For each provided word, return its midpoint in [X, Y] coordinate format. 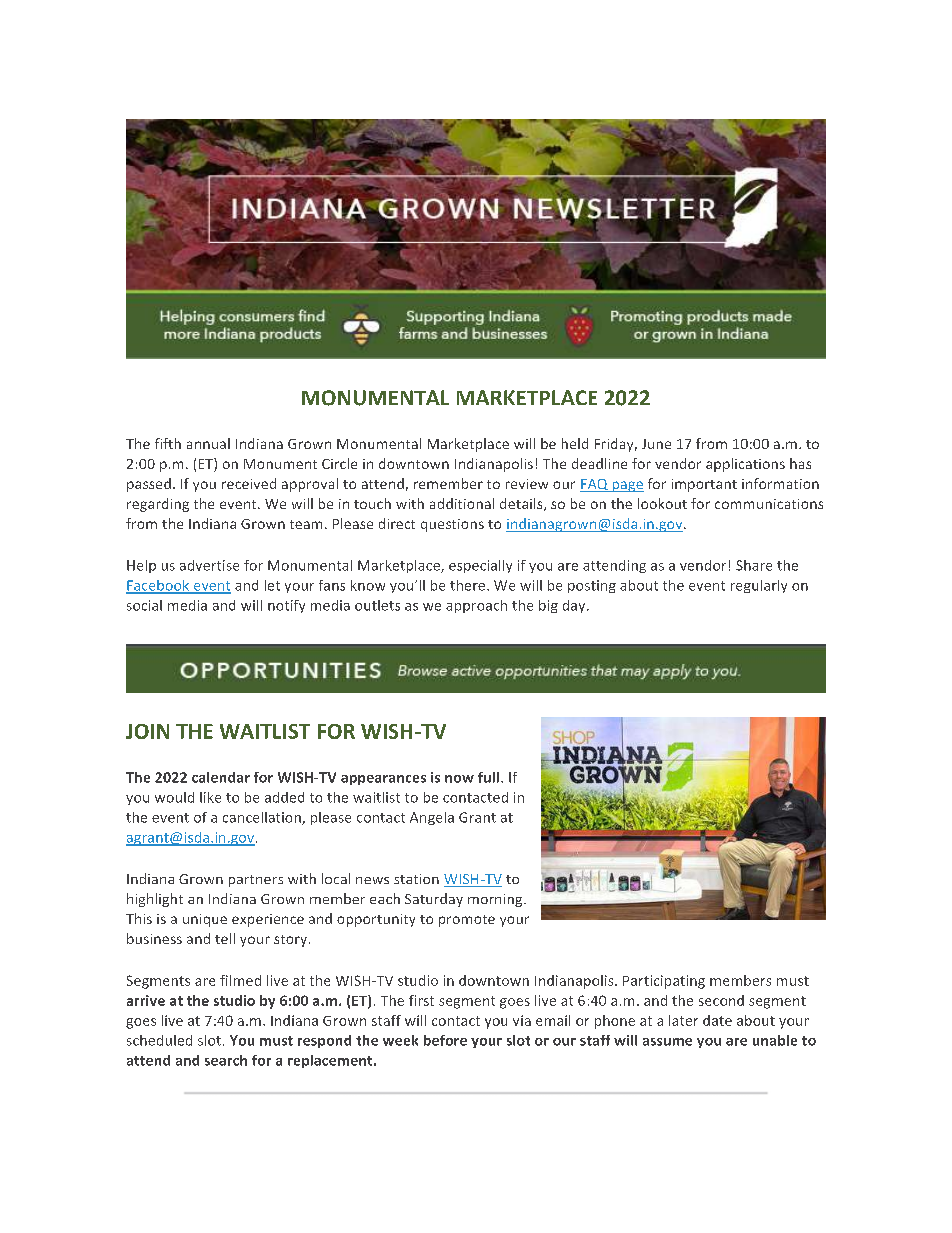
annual [208, 443]
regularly [759, 586]
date [717, 1020]
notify [286, 606]
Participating [664, 982]
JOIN [147, 731]
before [445, 1040]
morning [496, 900]
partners [256, 881]
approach [476, 606]
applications [745, 465]
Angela [432, 818]
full [488, 777]
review [527, 484]
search [226, 1060]
